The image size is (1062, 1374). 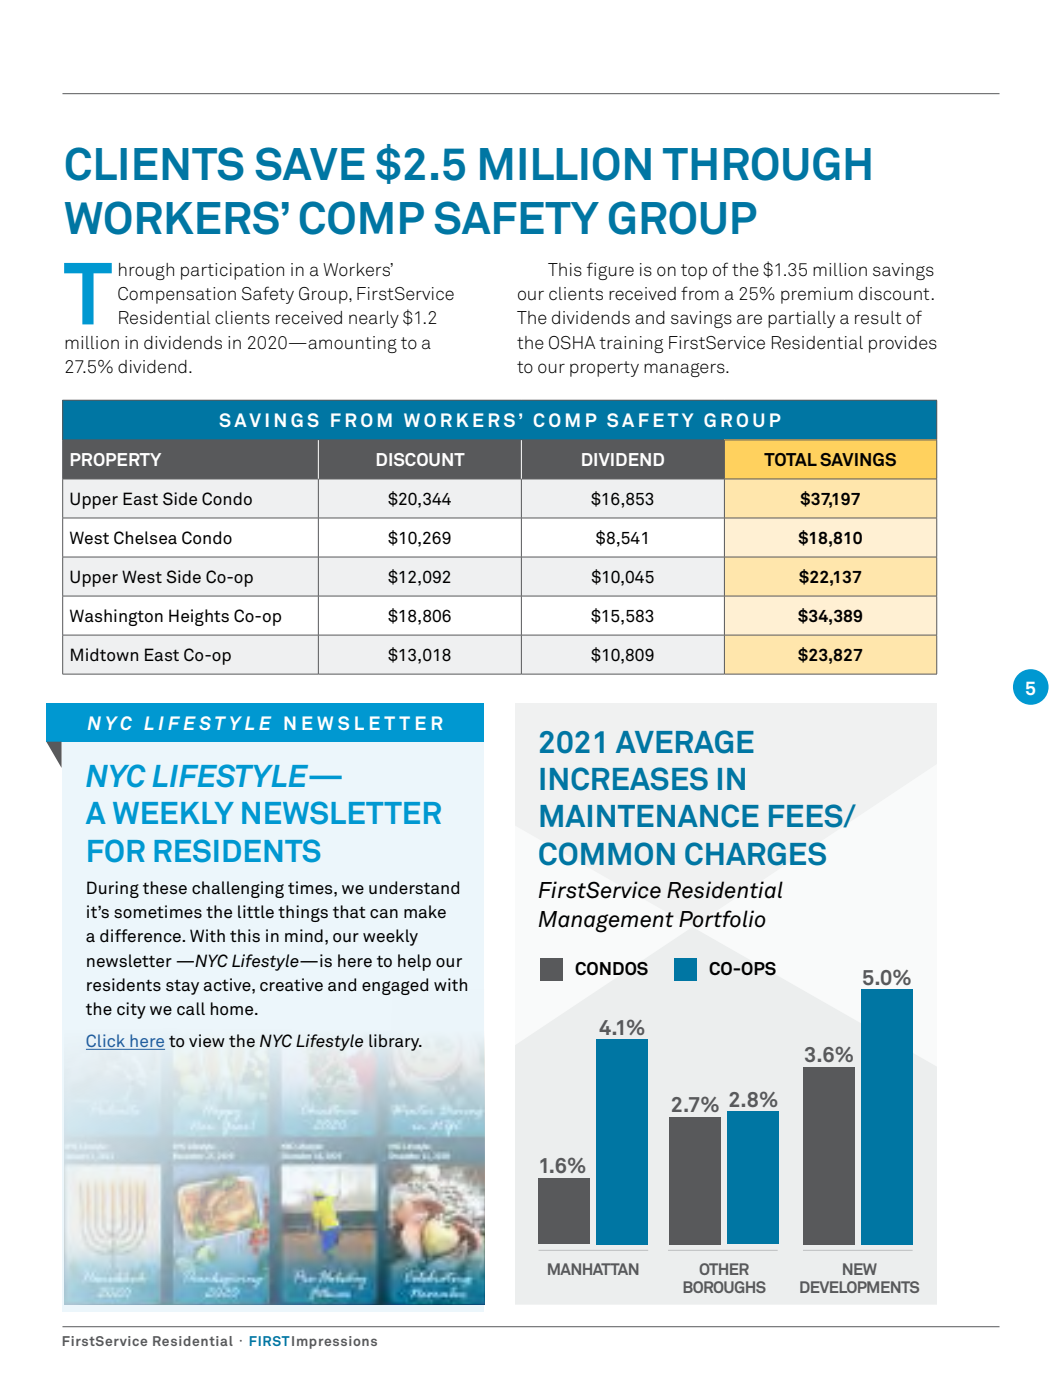 What do you see at coordinates (182, 987) in the image?
I see `stay` at bounding box center [182, 987].
